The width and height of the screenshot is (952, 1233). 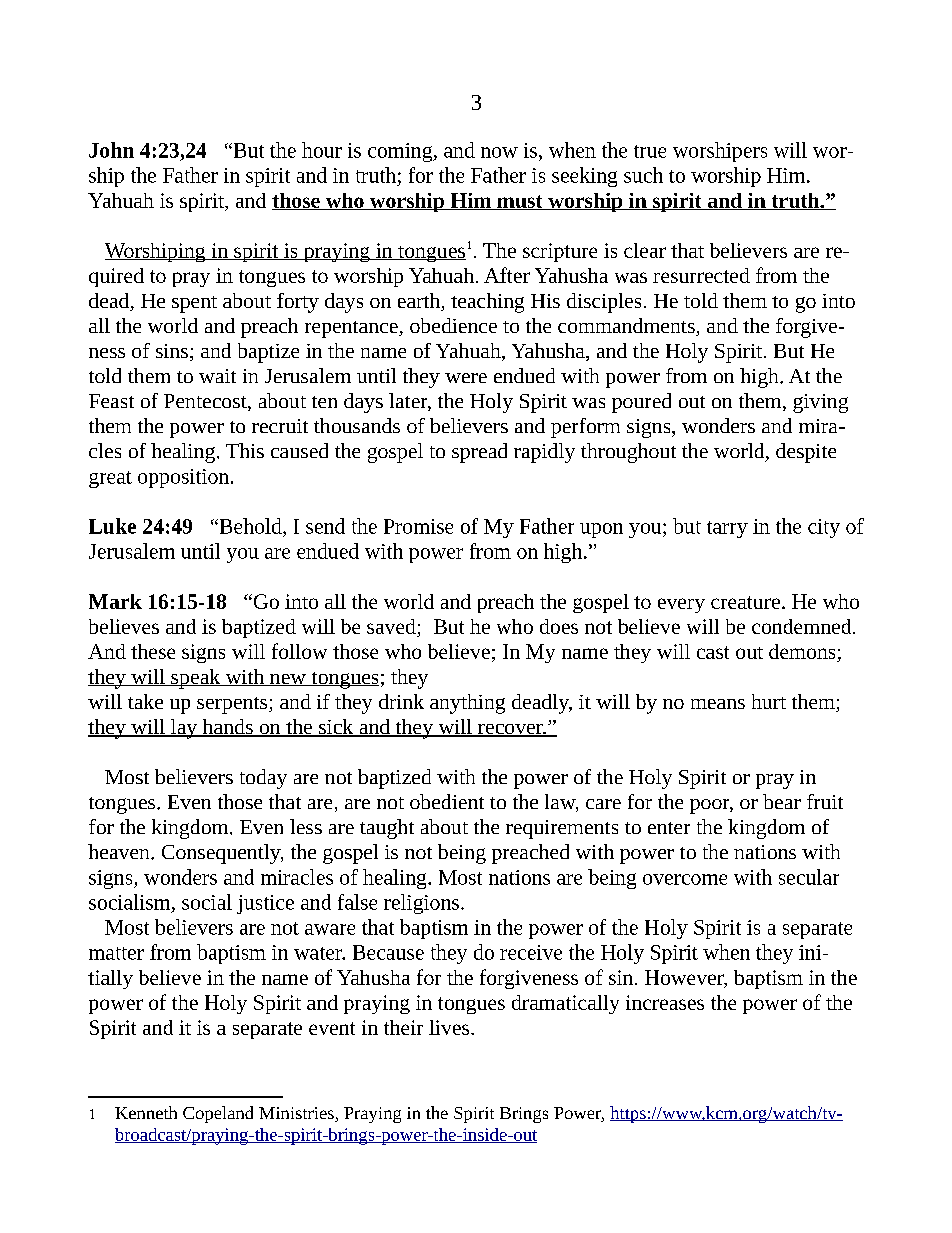 What do you see at coordinates (450, 1027) in the screenshot?
I see `lives` at bounding box center [450, 1027].
